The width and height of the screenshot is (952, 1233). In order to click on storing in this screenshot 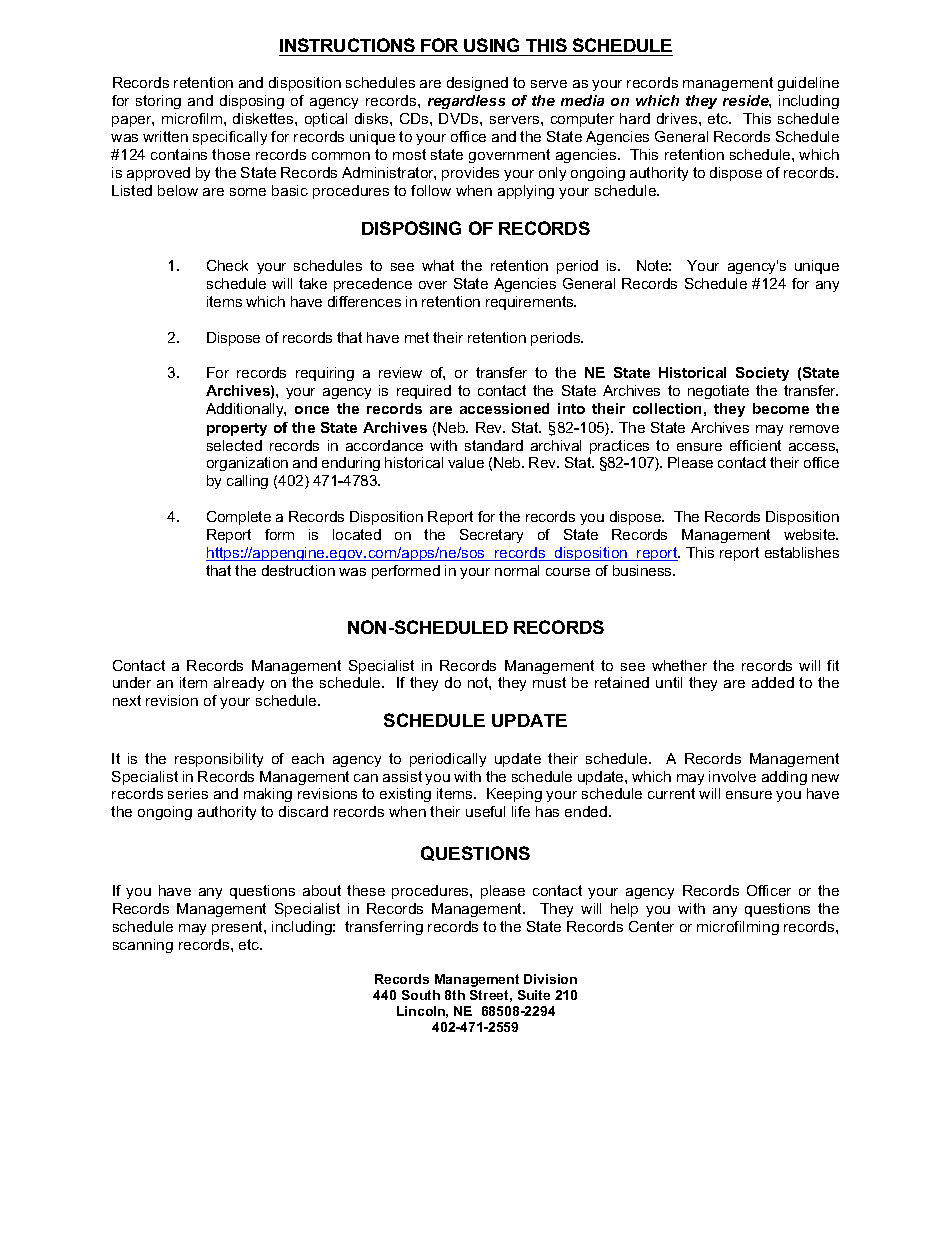, I will do `click(158, 102)`.
